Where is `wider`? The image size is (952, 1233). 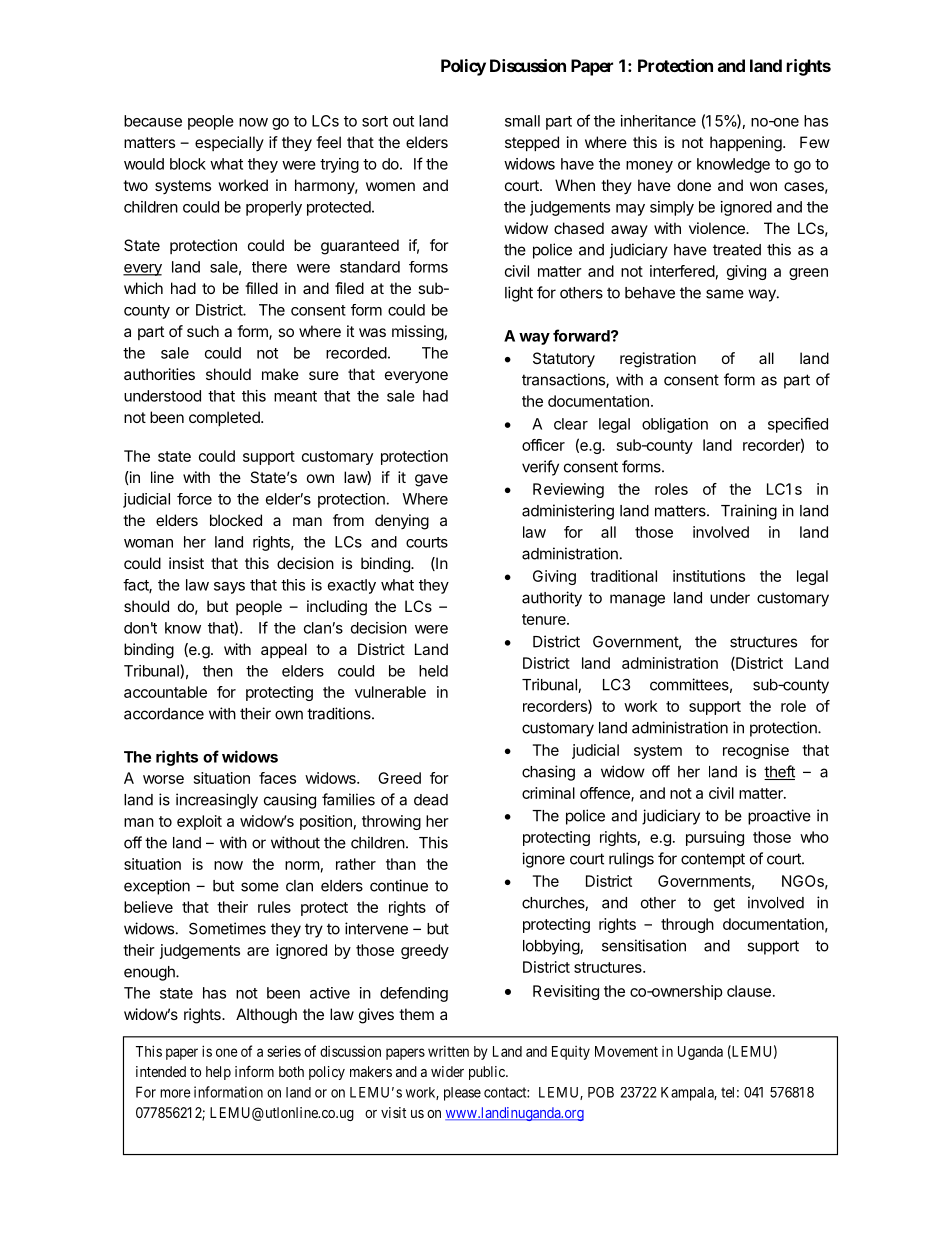
wider is located at coordinates (447, 1071).
